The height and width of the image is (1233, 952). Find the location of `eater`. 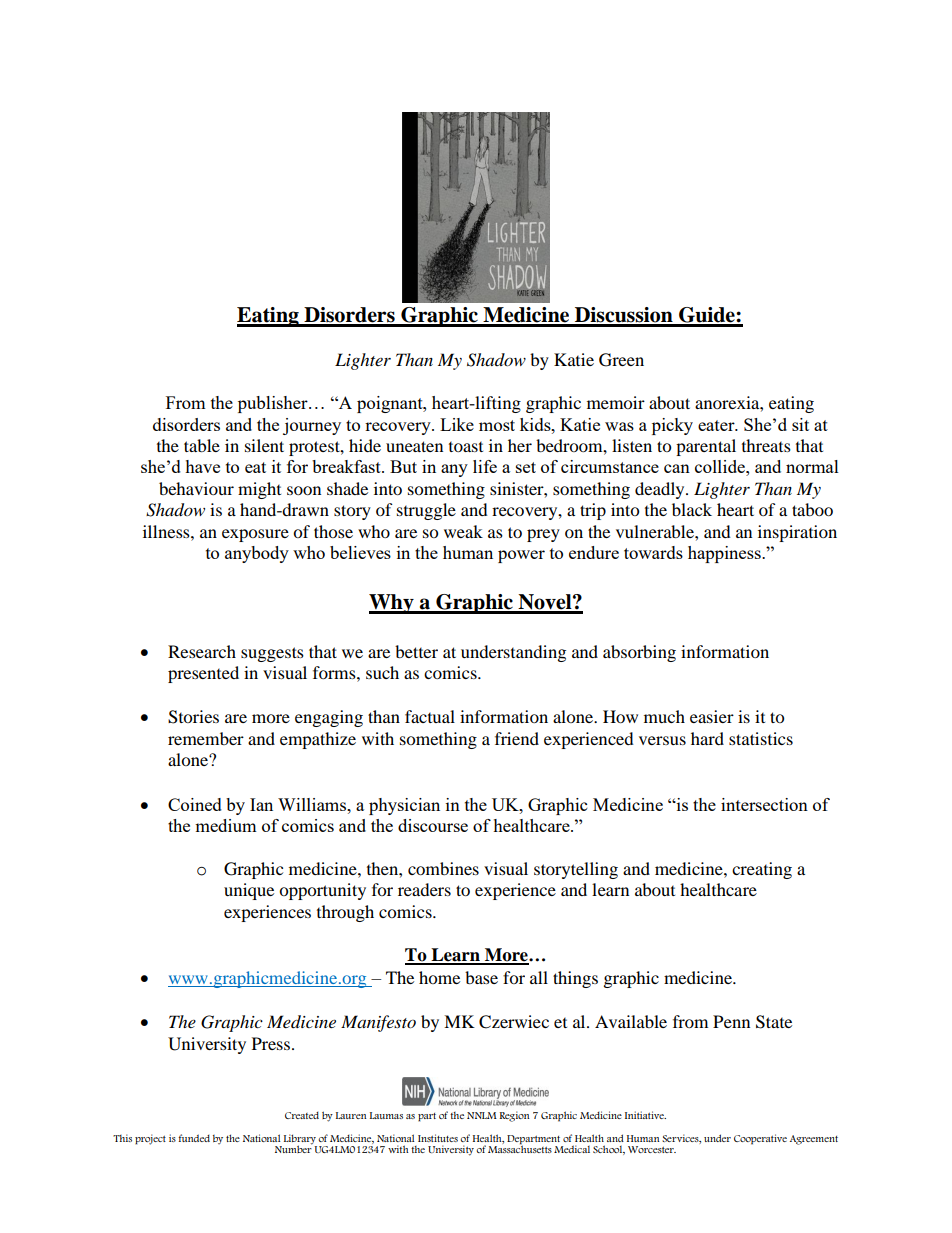

eater is located at coordinates (717, 425).
